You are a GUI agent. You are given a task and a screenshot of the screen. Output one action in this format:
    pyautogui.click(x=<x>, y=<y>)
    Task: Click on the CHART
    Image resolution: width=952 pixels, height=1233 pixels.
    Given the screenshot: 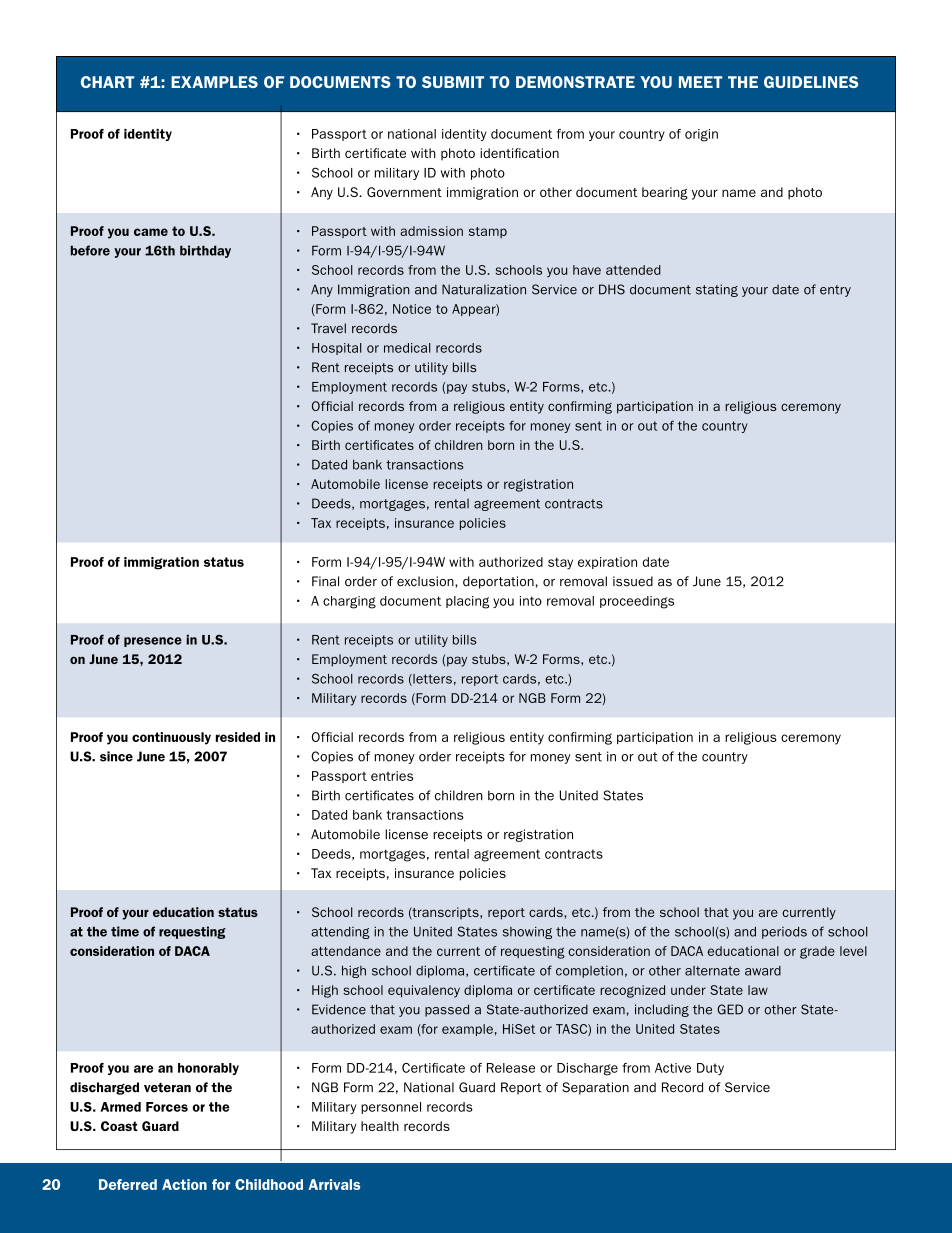 What is the action you would take?
    pyautogui.click(x=107, y=82)
